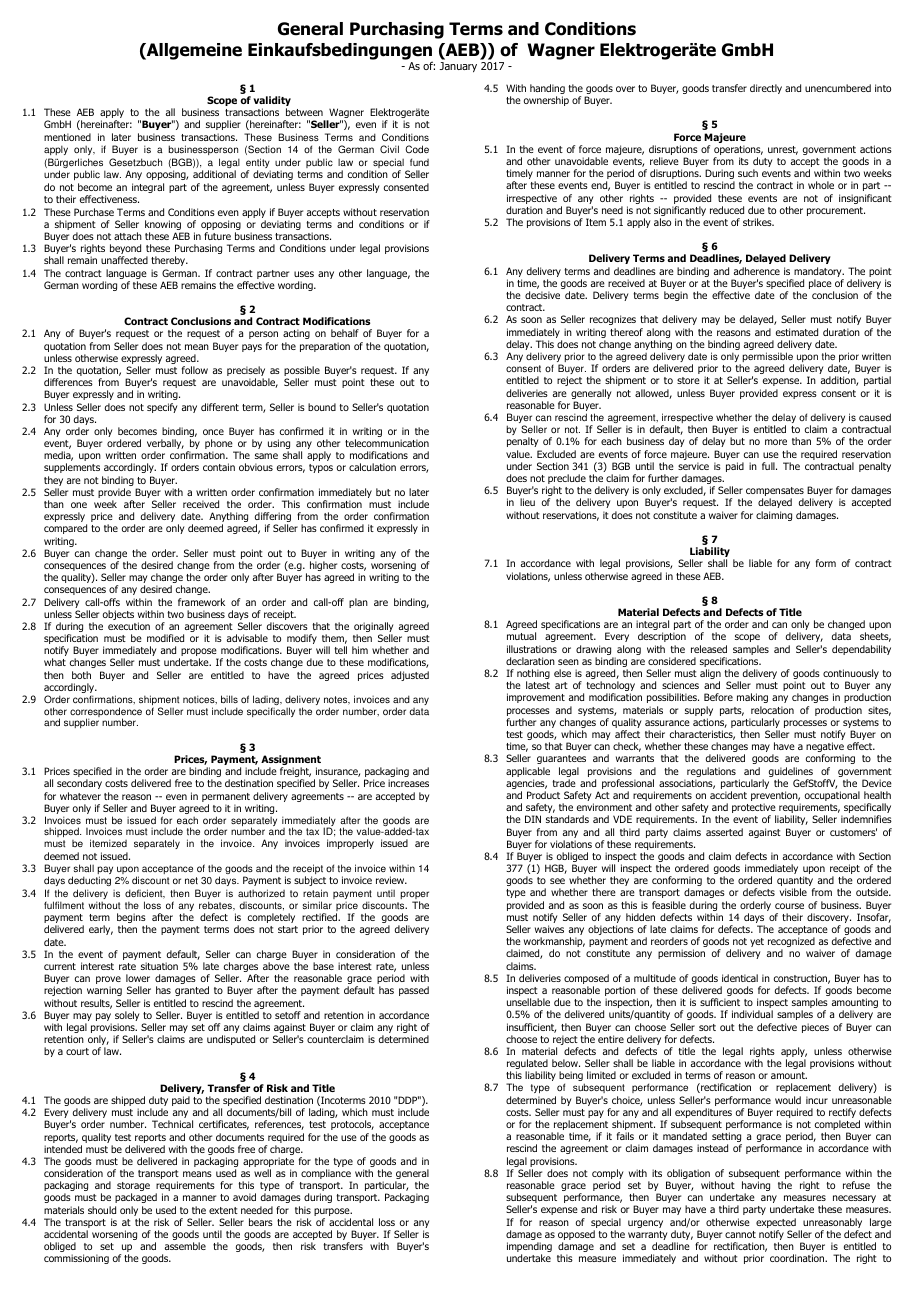 The width and height of the image is (924, 1308). Describe the element at coordinates (527, 502) in the image. I see `lieu` at that location.
